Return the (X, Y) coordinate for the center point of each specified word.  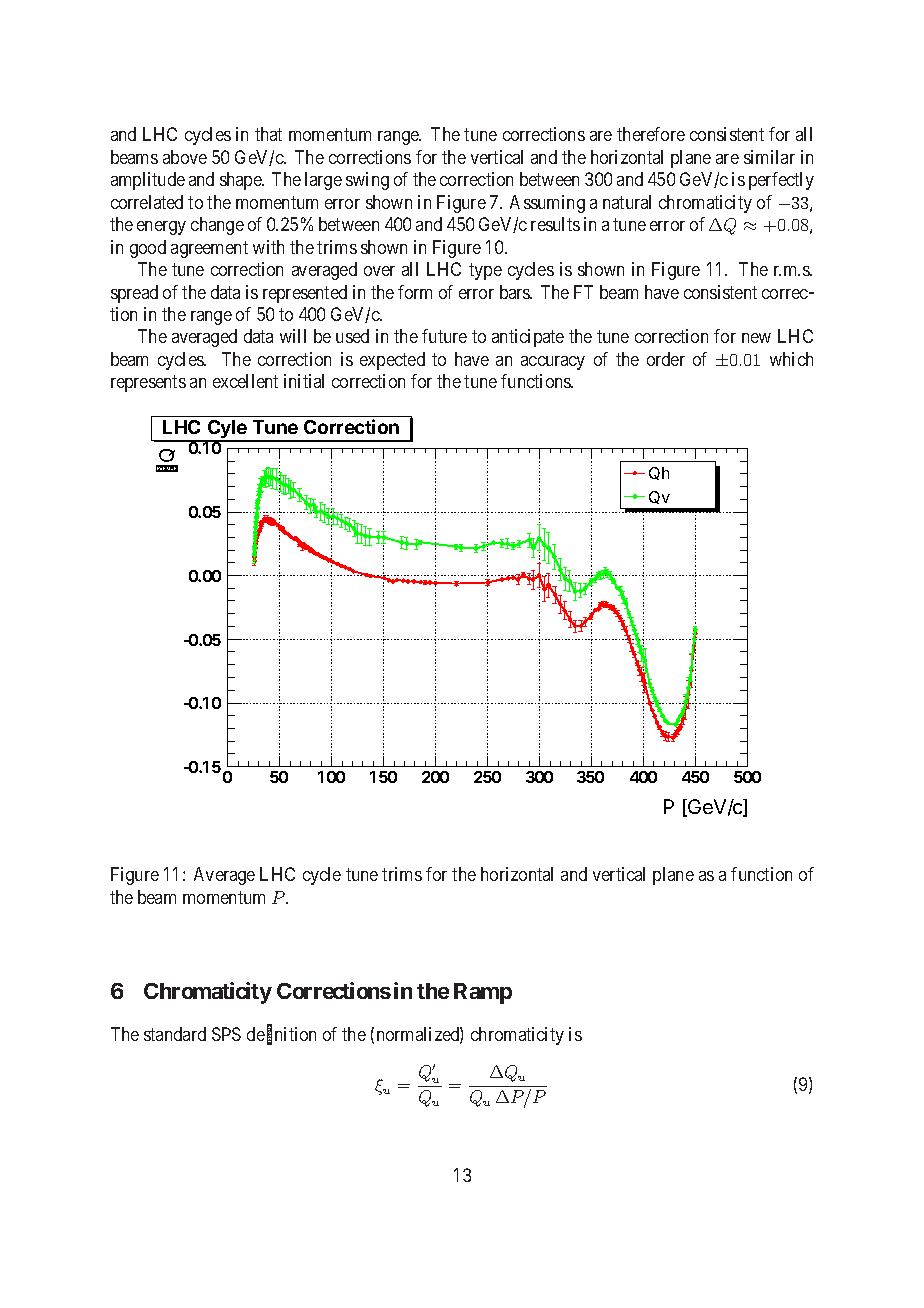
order (666, 359)
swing (367, 181)
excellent (245, 381)
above (185, 157)
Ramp (483, 993)
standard (175, 1034)
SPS (226, 1034)
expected (392, 361)
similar (769, 157)
